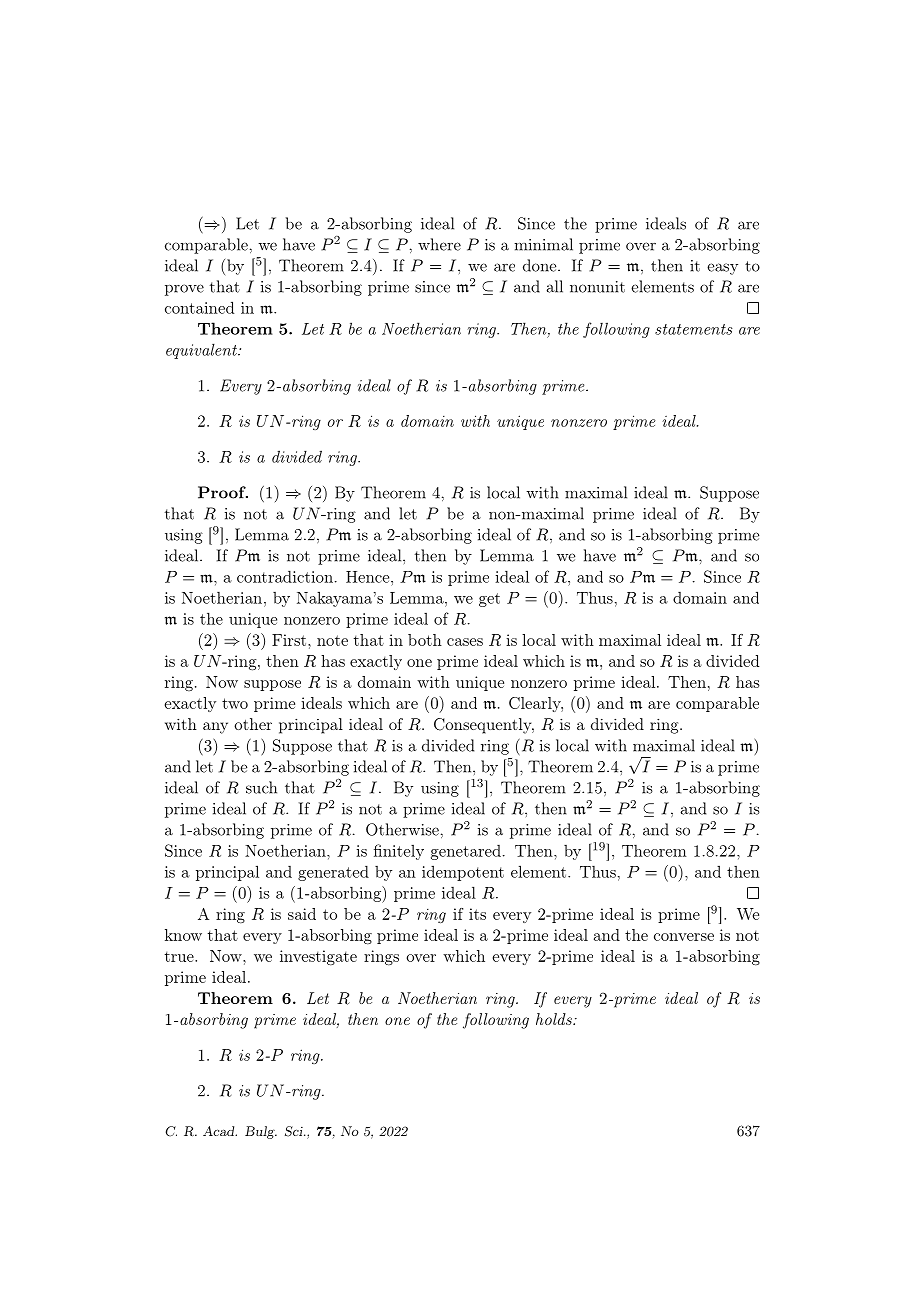  I want to click on Acad, so click(220, 1131).
